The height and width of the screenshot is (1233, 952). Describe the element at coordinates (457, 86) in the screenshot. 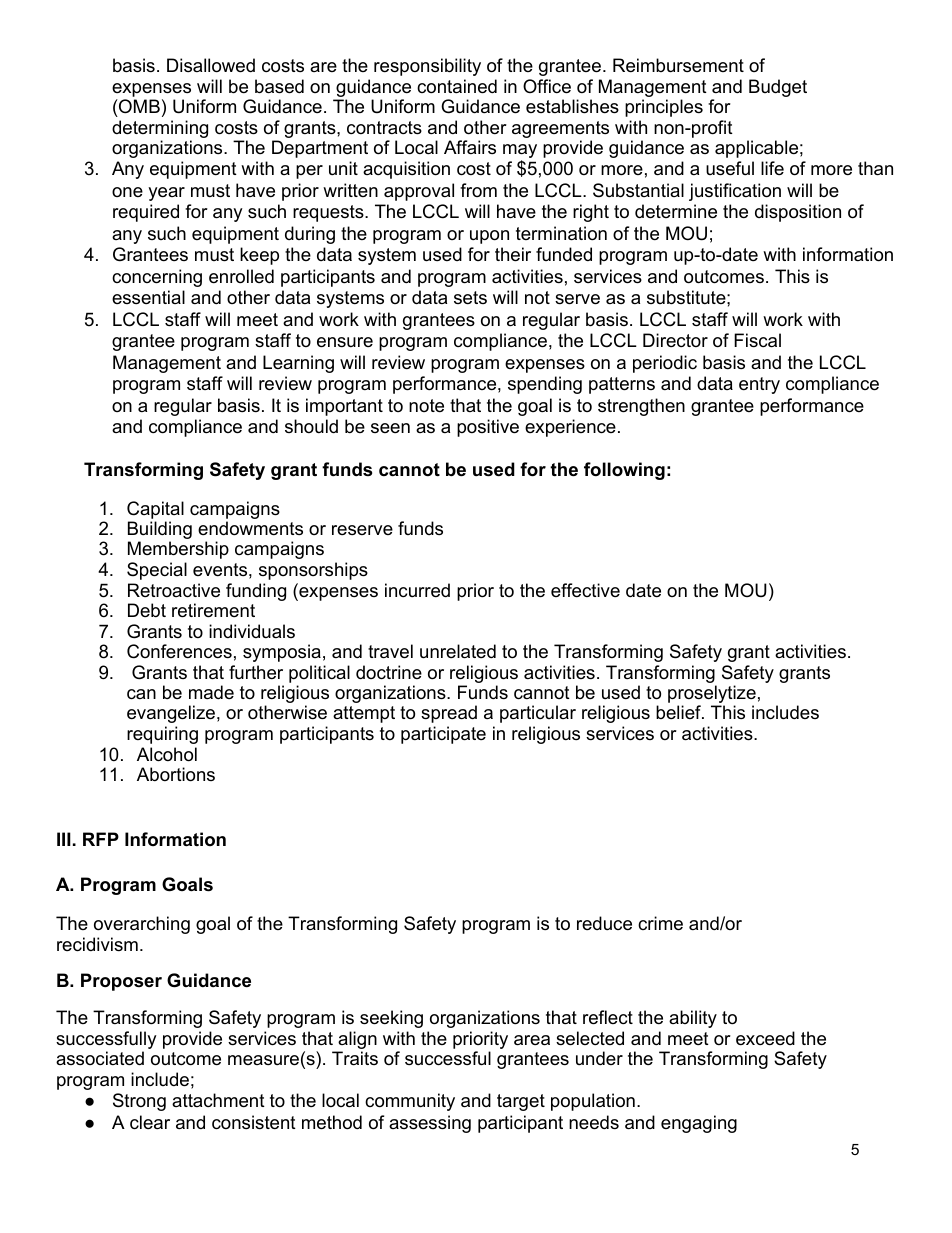

I see `contained` at that location.
